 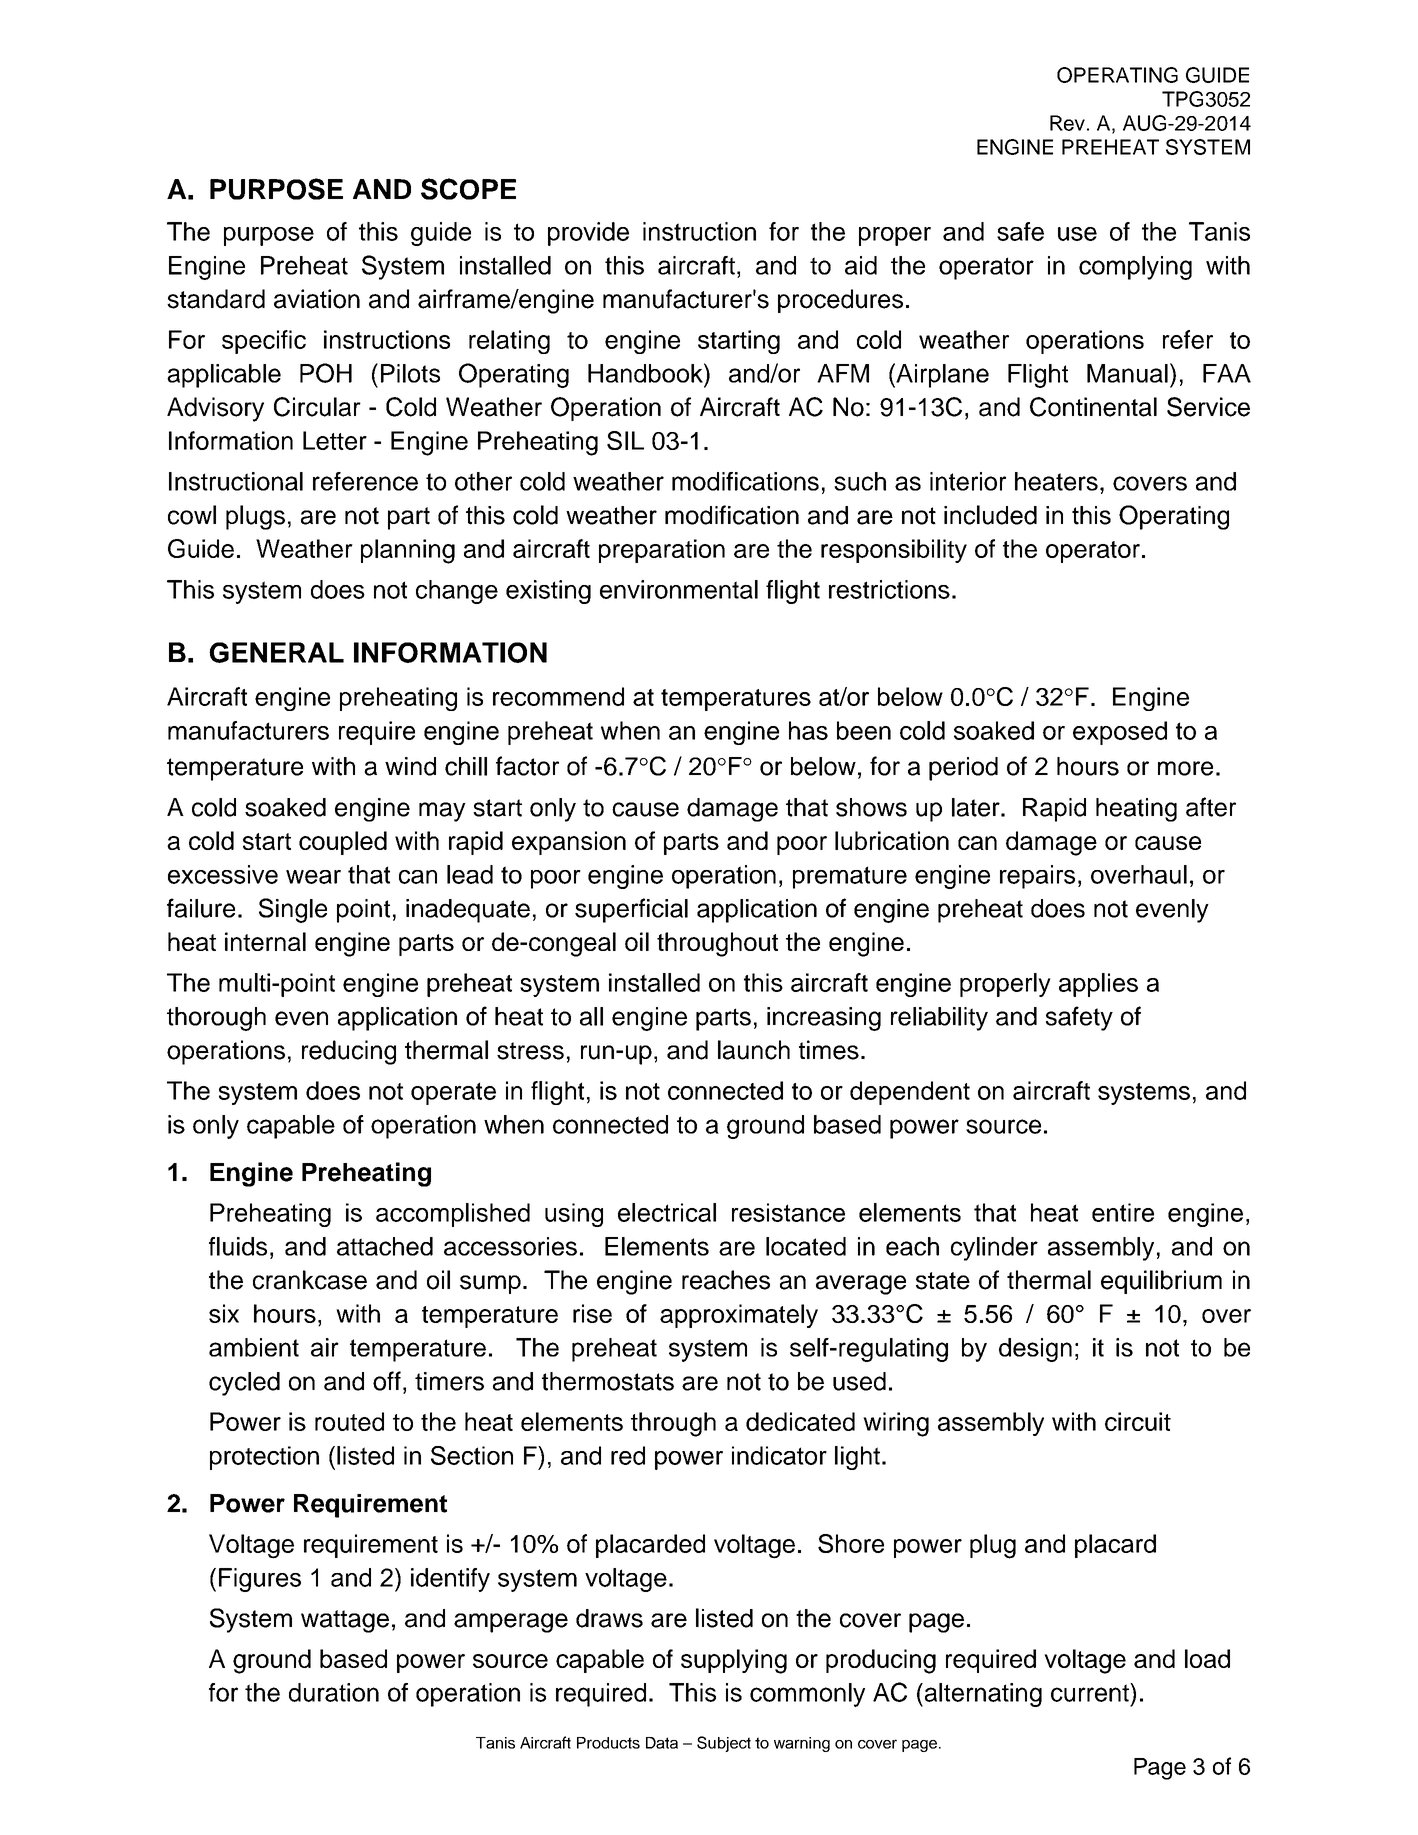 I want to click on superficial, so click(x=631, y=910).
